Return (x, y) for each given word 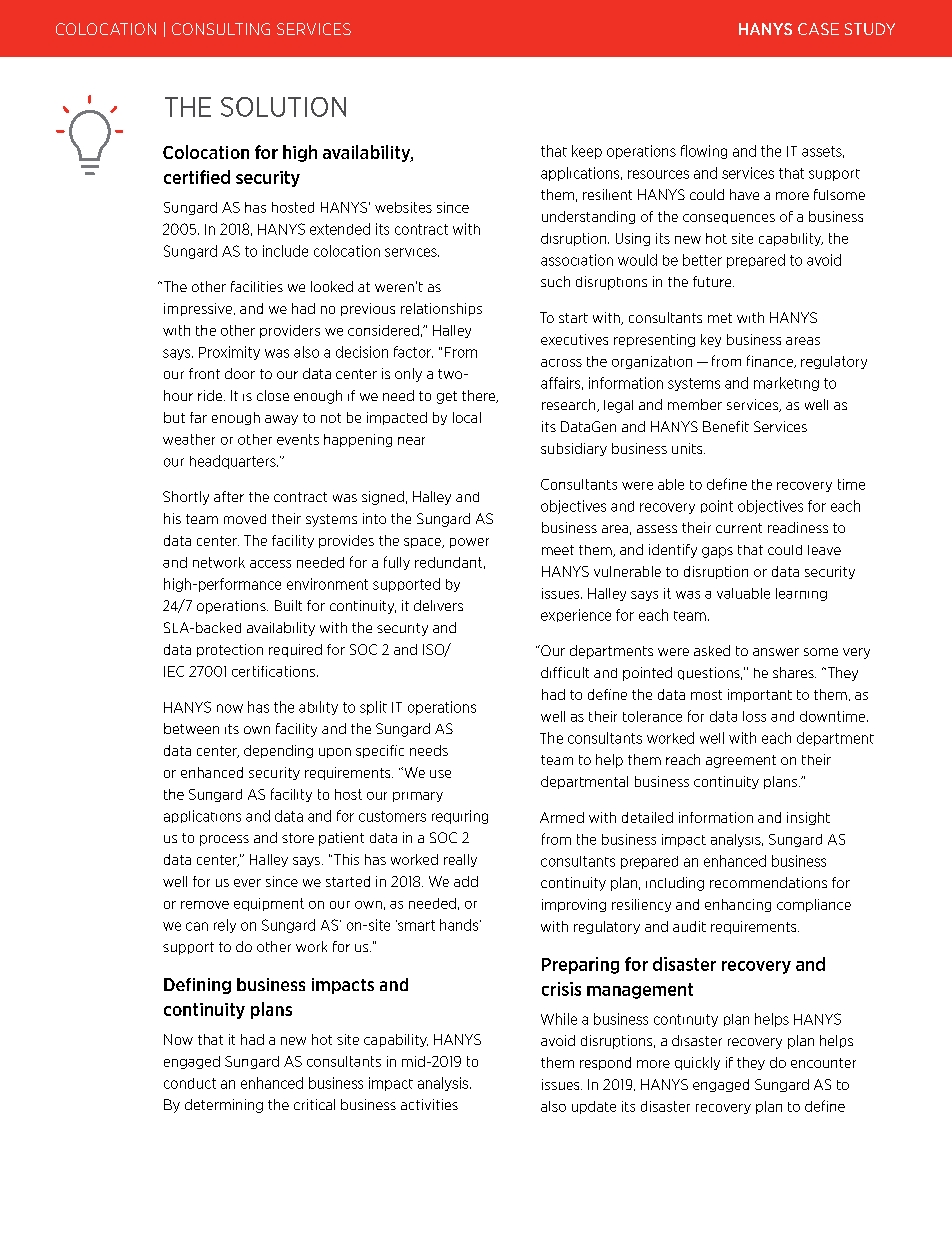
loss (754, 716)
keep (587, 152)
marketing (786, 384)
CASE (818, 29)
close (273, 395)
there (480, 396)
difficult (565, 672)
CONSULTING (221, 29)
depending (278, 751)
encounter (823, 1063)
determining (224, 1106)
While (559, 1019)
